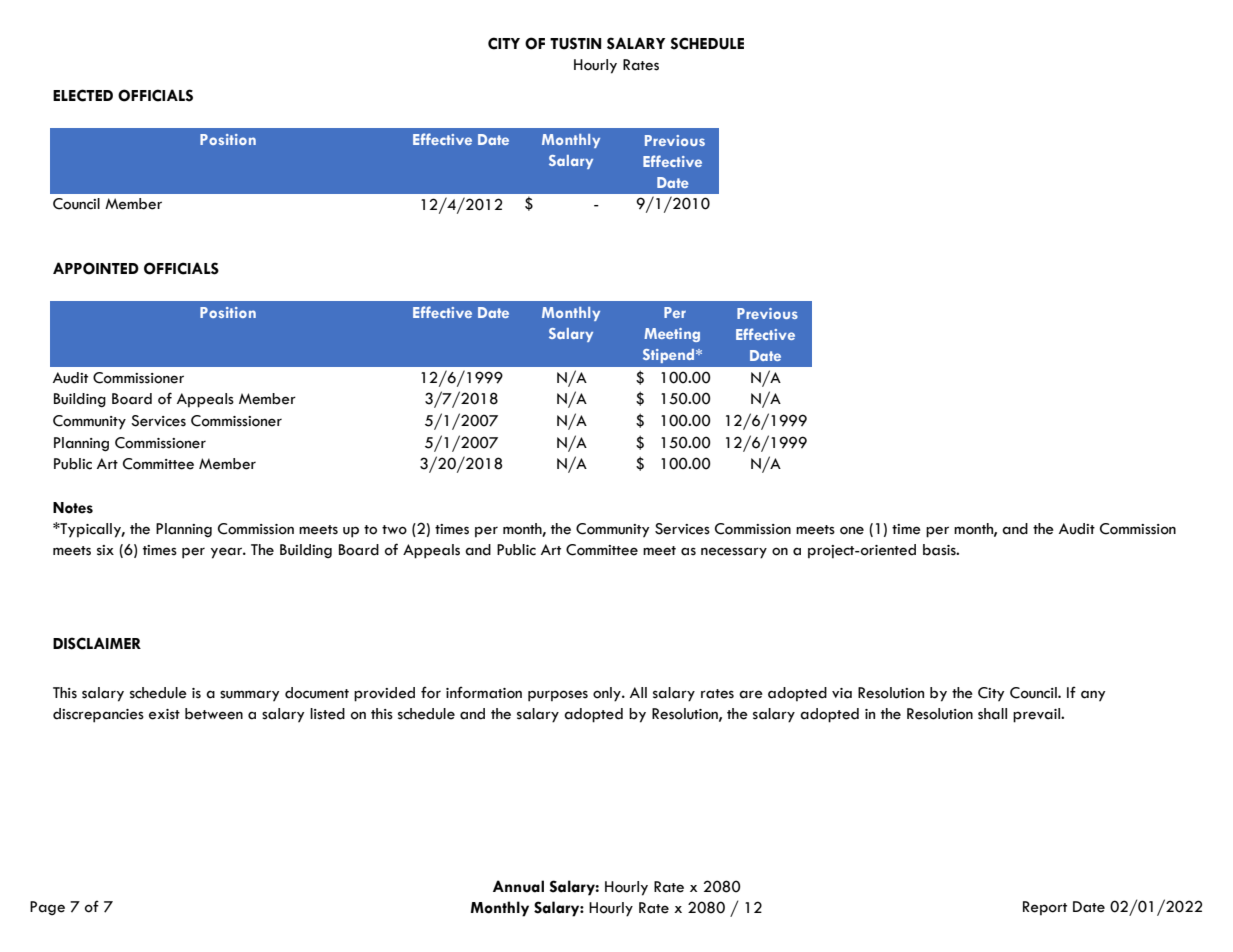 This image has height=952, width=1233. Describe the element at coordinates (164, 714) in the image. I see `exist` at that location.
